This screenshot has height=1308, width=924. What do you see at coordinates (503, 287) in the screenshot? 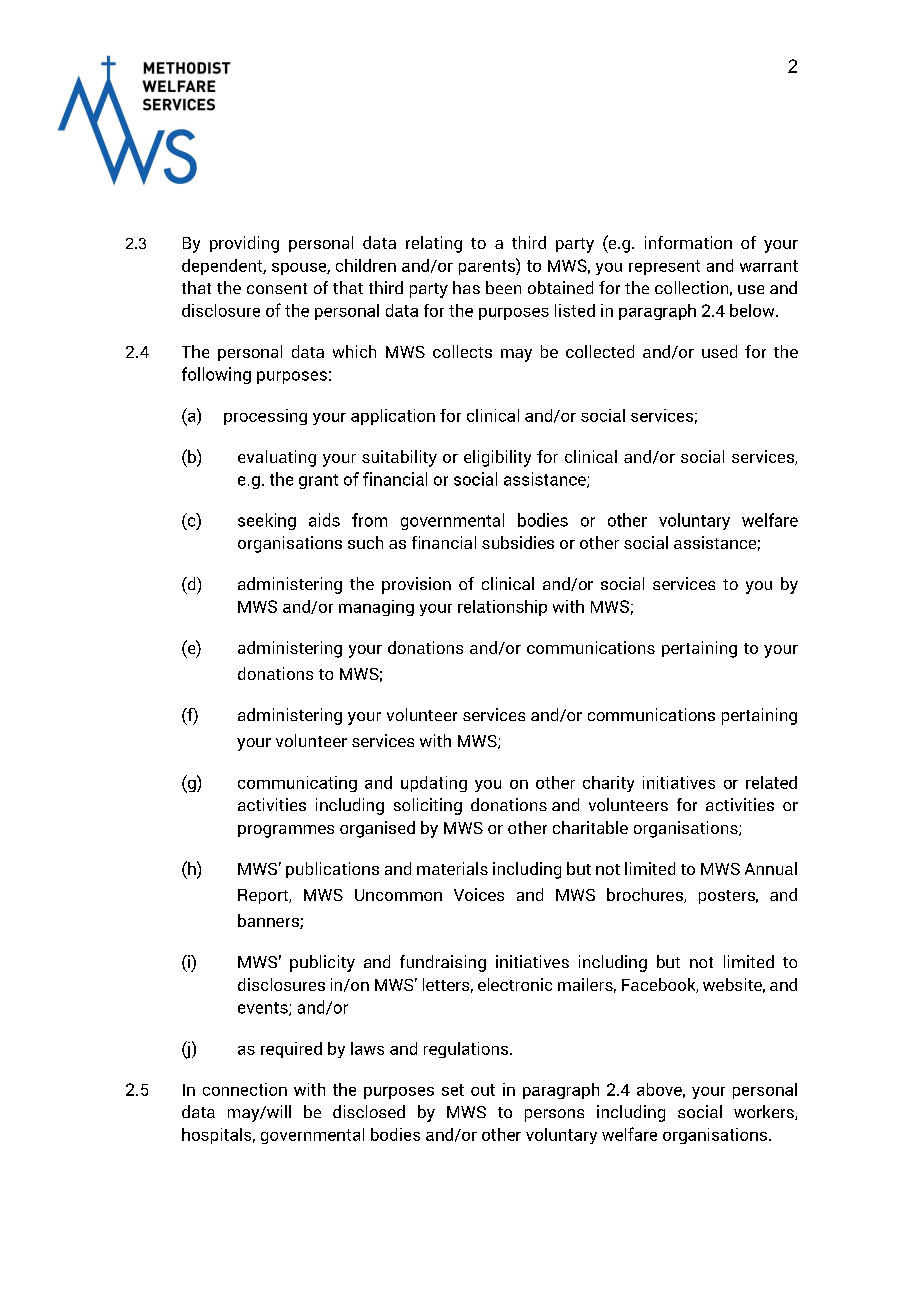
I see `been` at bounding box center [503, 287].
